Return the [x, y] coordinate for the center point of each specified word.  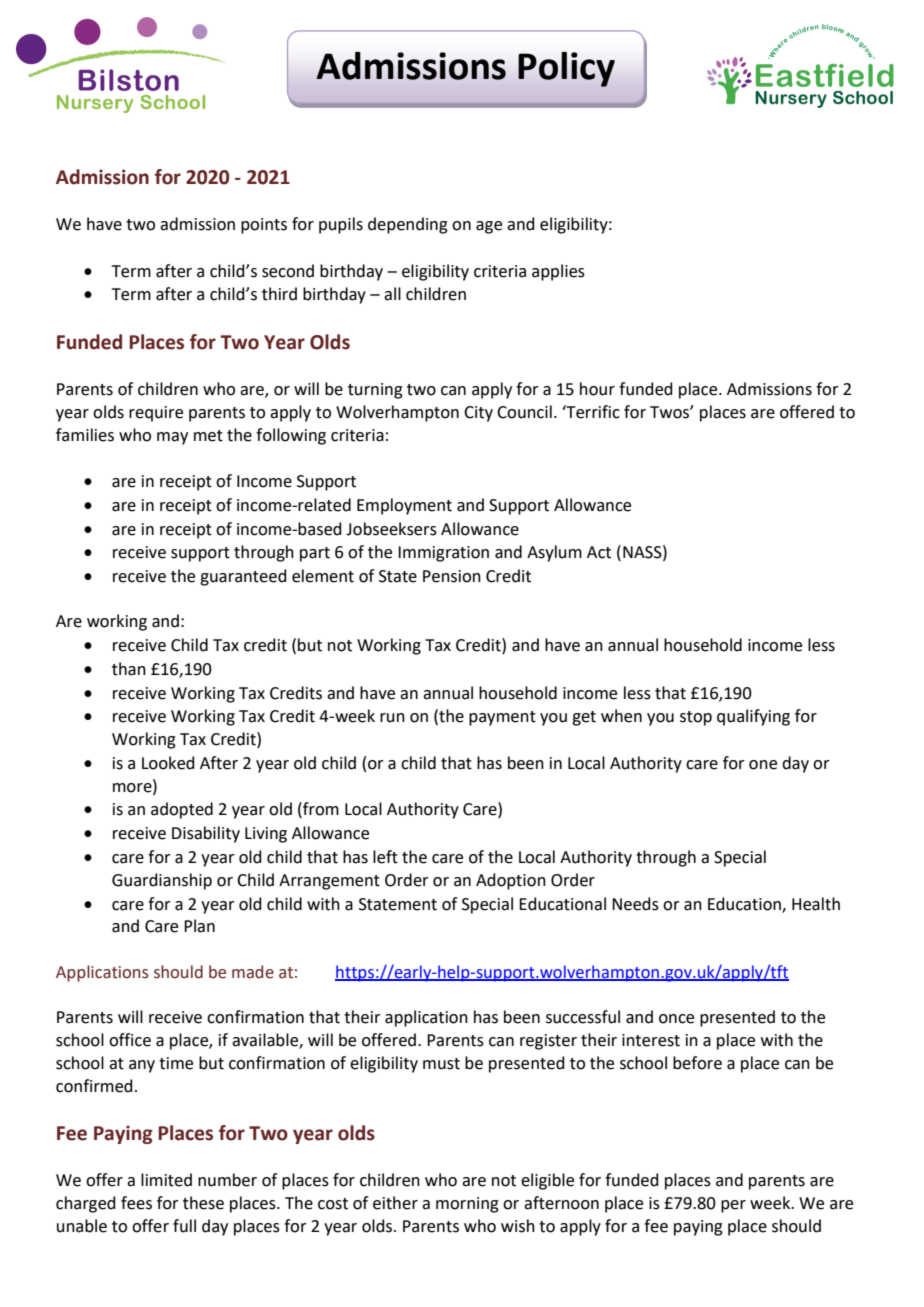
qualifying [753, 717]
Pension [452, 576]
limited [166, 1180]
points [264, 226]
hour [597, 389]
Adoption [511, 881]
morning [467, 1205]
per [733, 1206]
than [129, 669]
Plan [199, 926]
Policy [566, 69]
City [478, 414]
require [156, 414]
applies [558, 272]
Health [816, 904]
